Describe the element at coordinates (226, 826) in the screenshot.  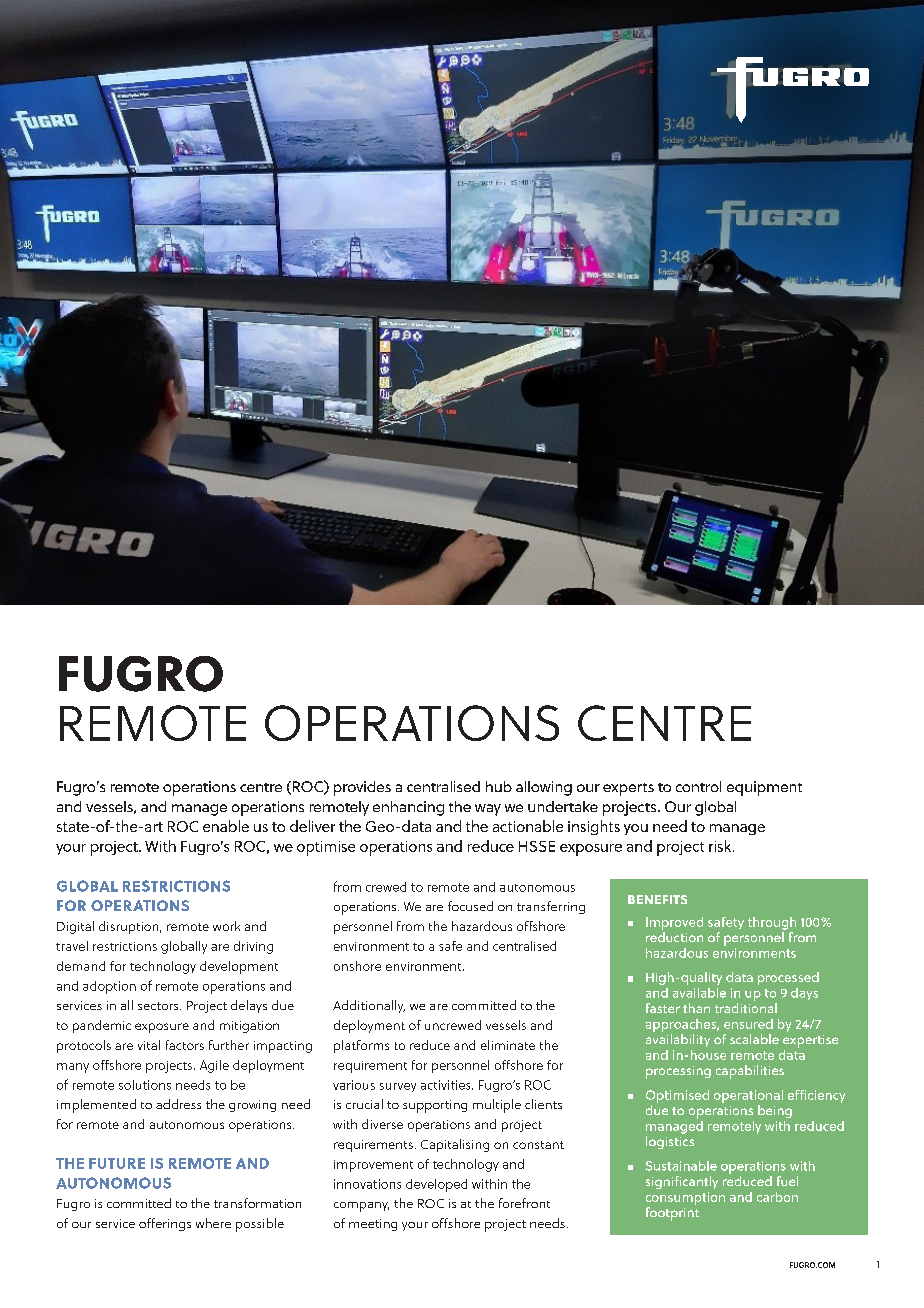
I see `enable` at that location.
